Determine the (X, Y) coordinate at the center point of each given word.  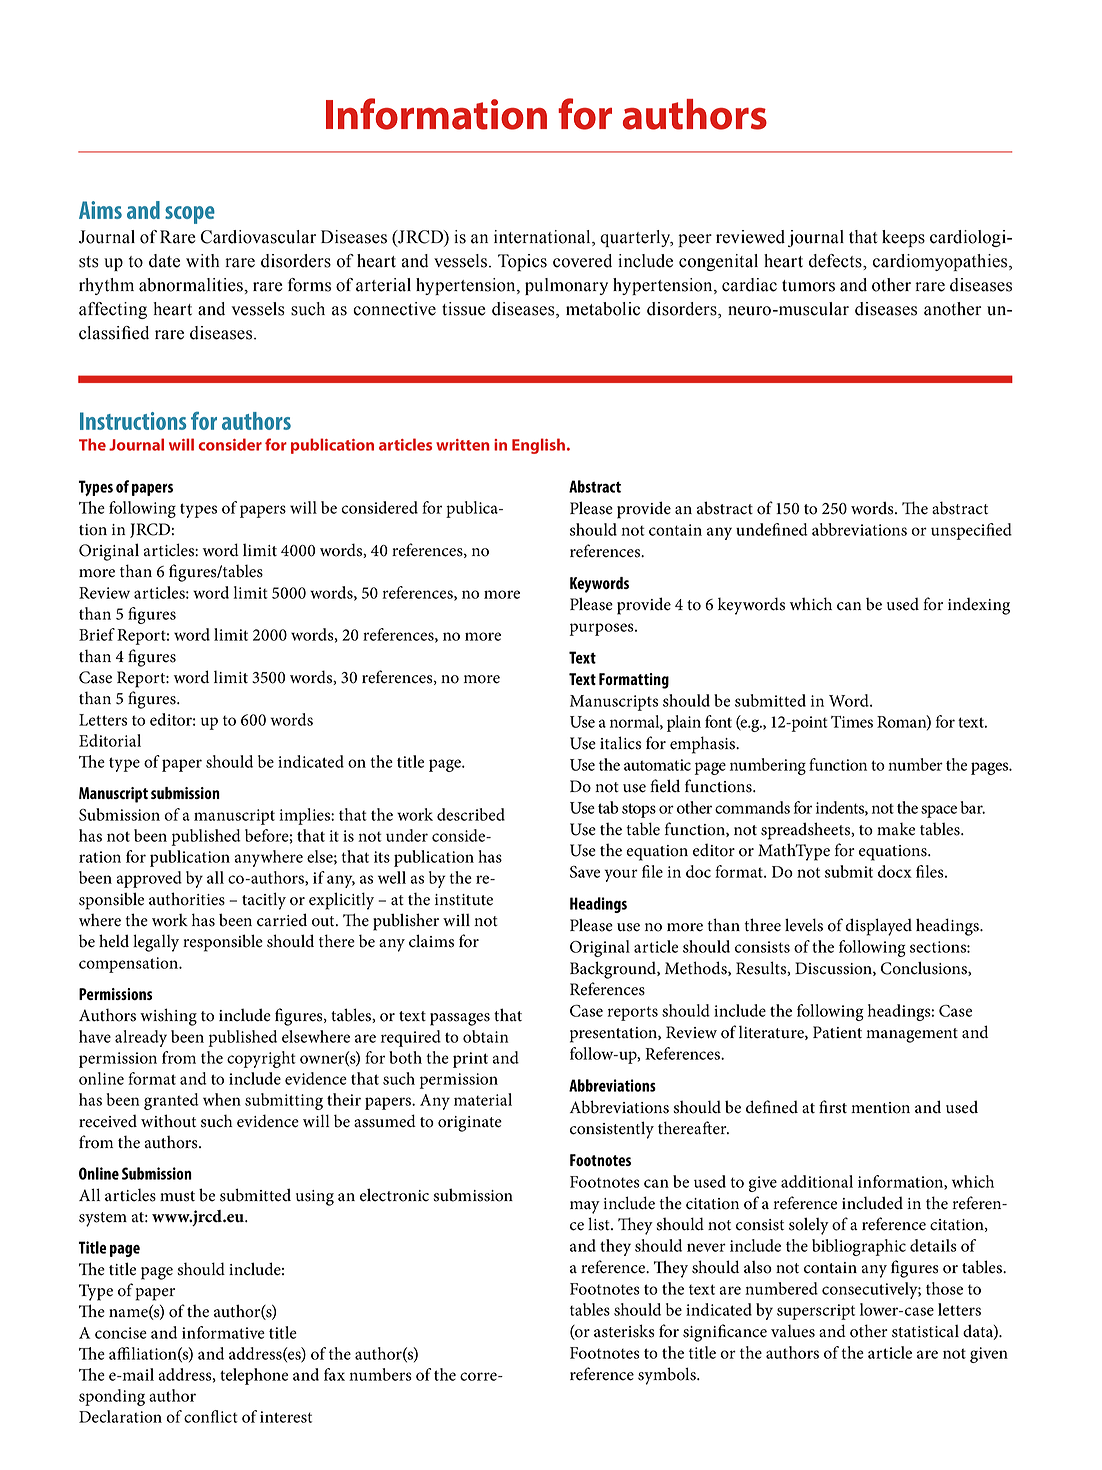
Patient (837, 1032)
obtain (485, 1036)
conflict (211, 1416)
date (164, 261)
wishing (168, 1017)
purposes (603, 629)
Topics (522, 262)
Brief (97, 634)
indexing (979, 606)
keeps (903, 238)
